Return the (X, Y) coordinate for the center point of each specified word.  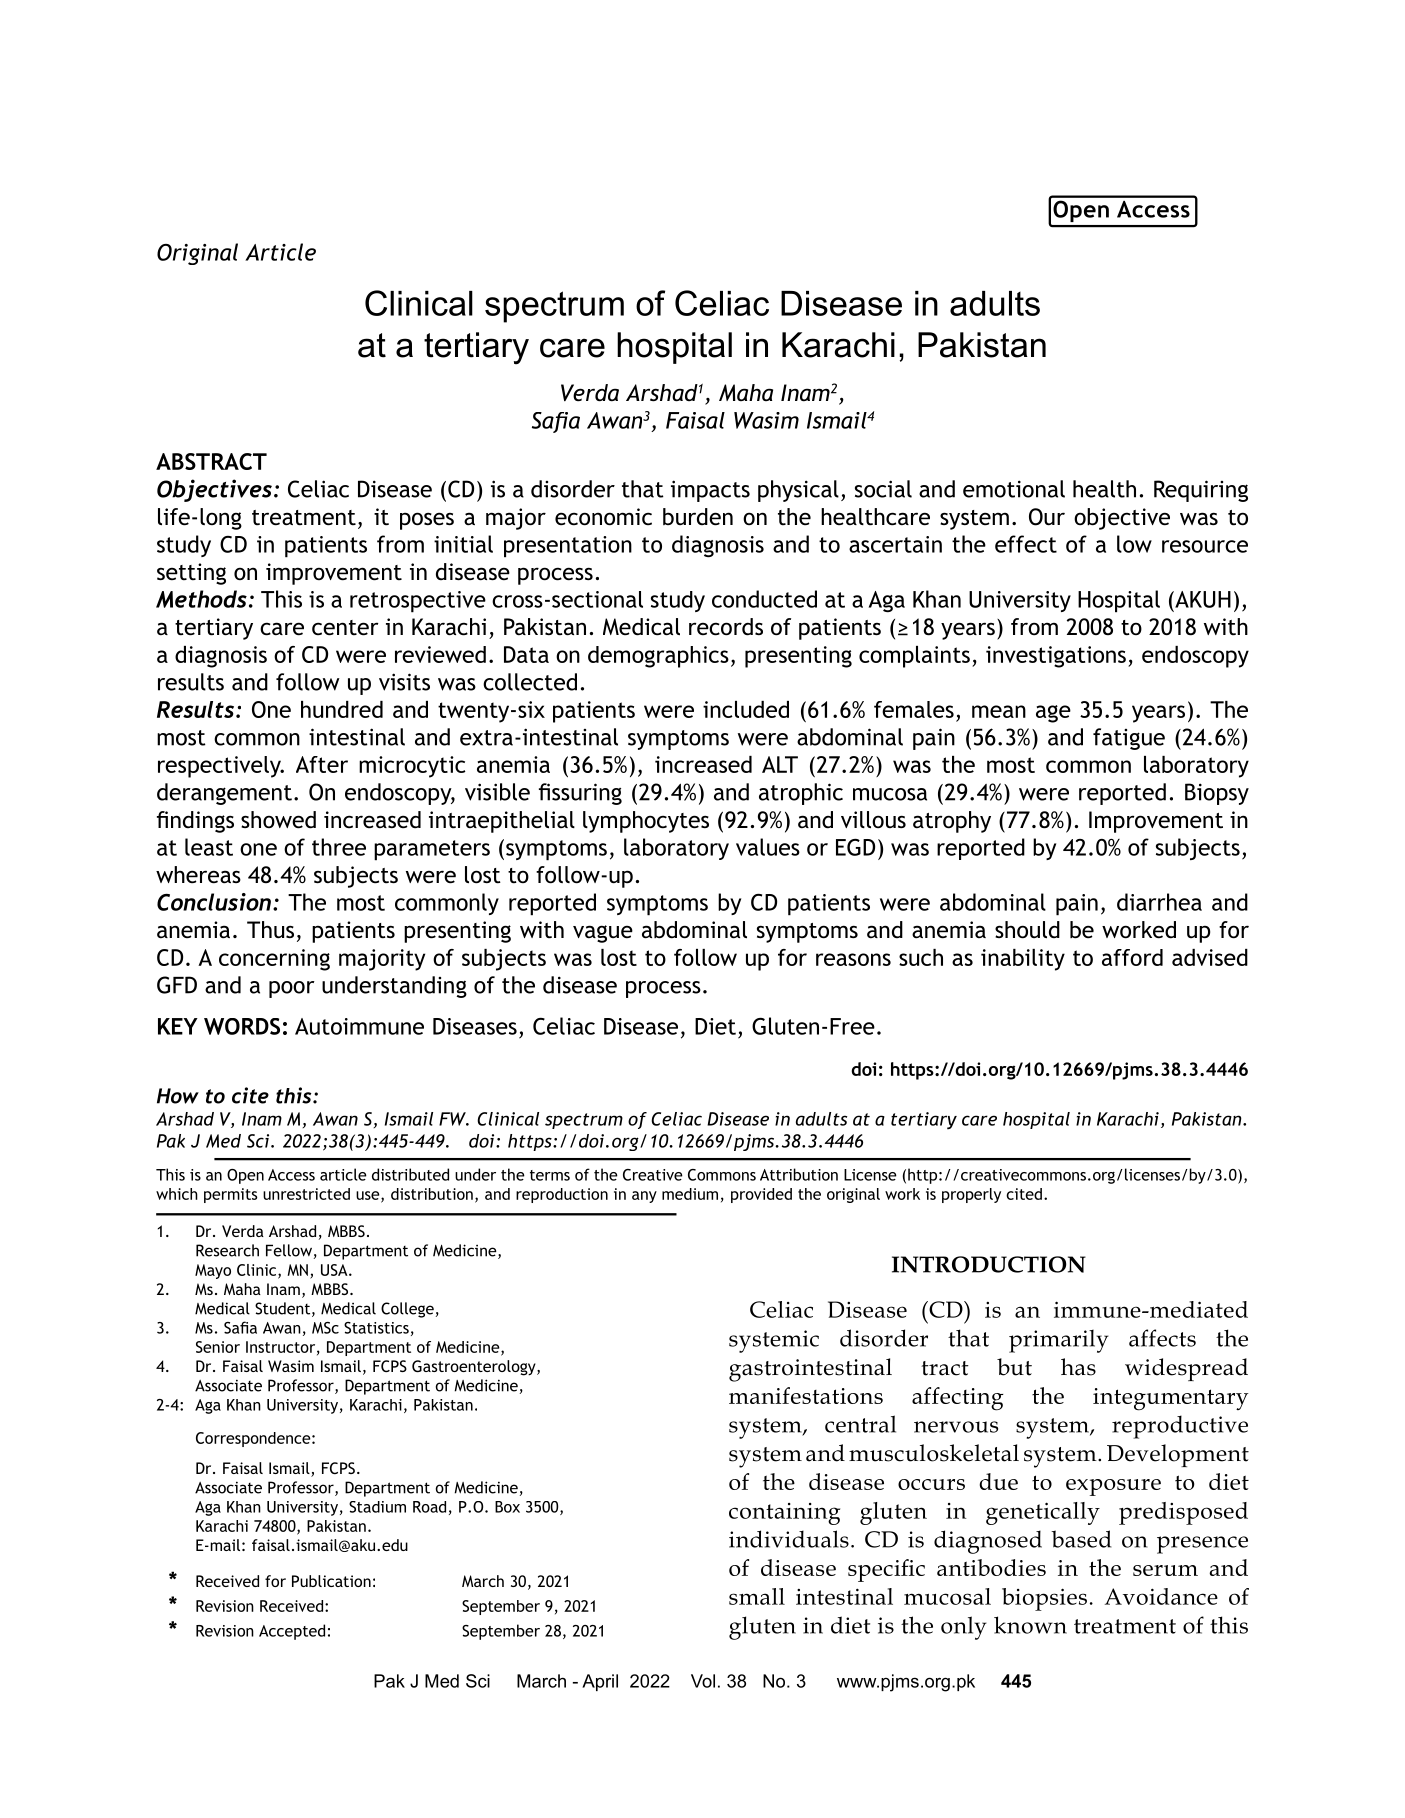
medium (690, 1194)
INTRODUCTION (989, 1264)
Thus (270, 930)
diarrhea (1159, 902)
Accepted (292, 1632)
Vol (703, 1681)
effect (1026, 544)
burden (698, 517)
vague (603, 934)
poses (427, 521)
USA (335, 1270)
